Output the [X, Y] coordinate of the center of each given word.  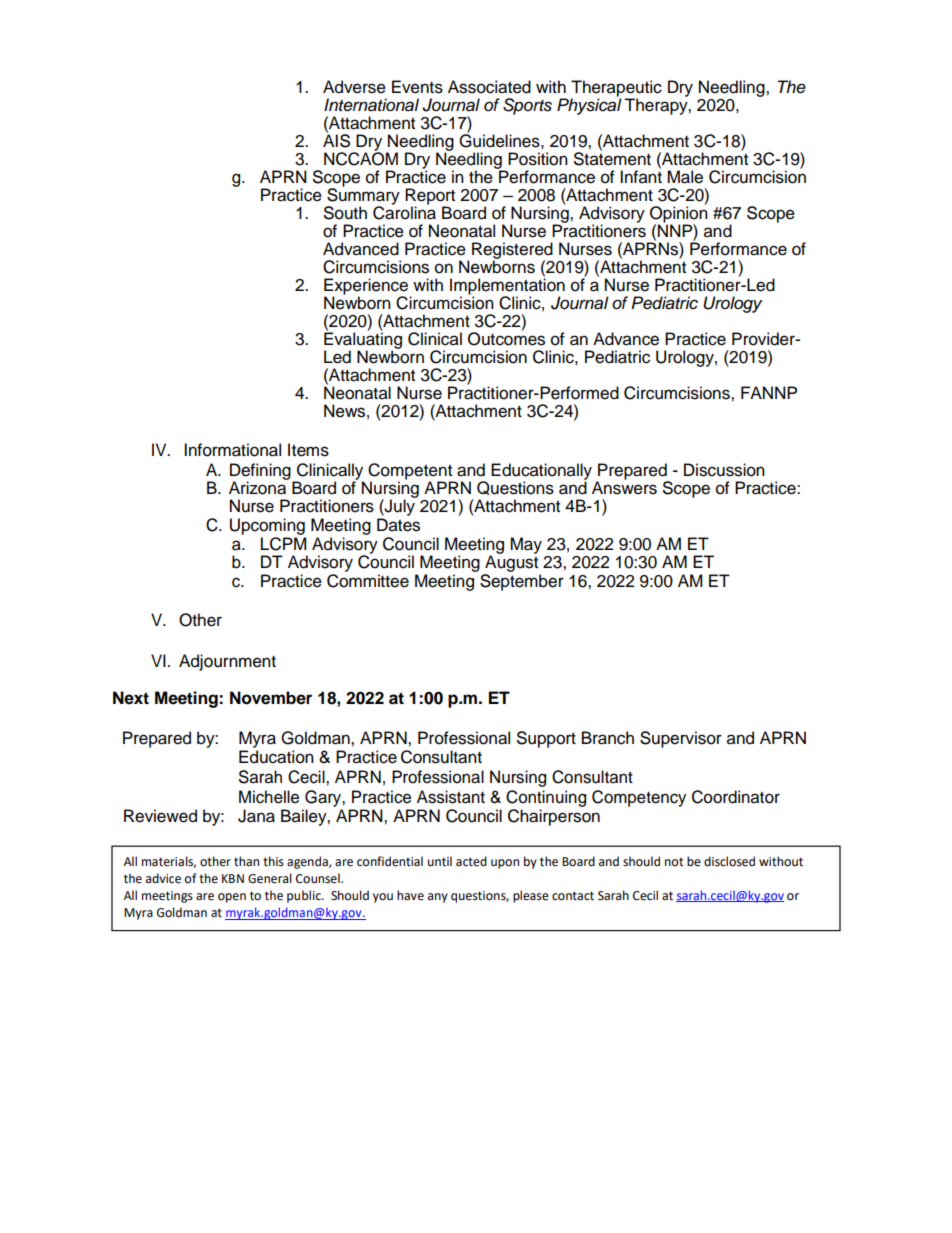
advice [163, 878]
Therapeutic [616, 89]
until [440, 861]
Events [417, 87]
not [674, 861]
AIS [336, 140]
